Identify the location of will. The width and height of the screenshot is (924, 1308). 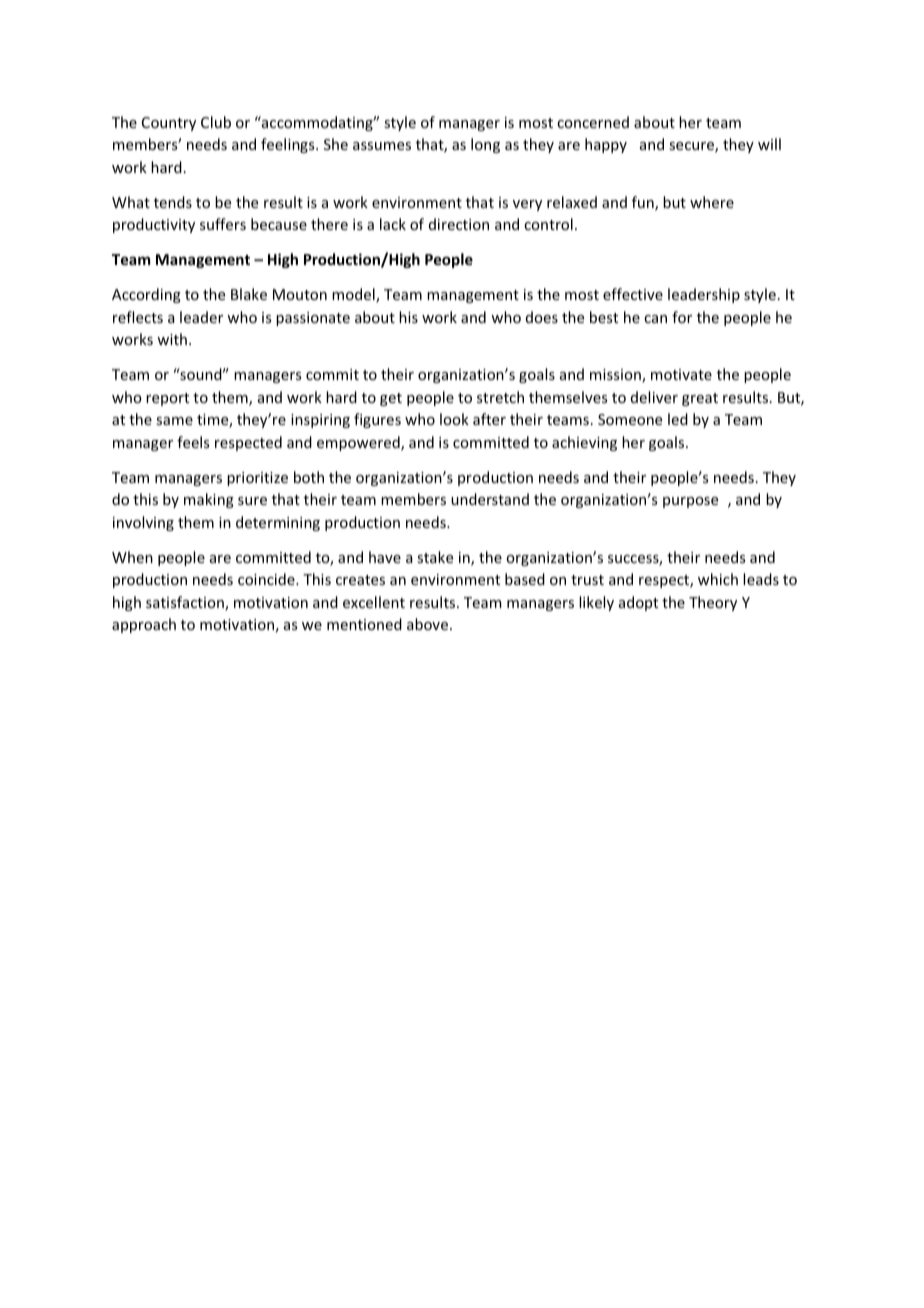
(769, 144).
